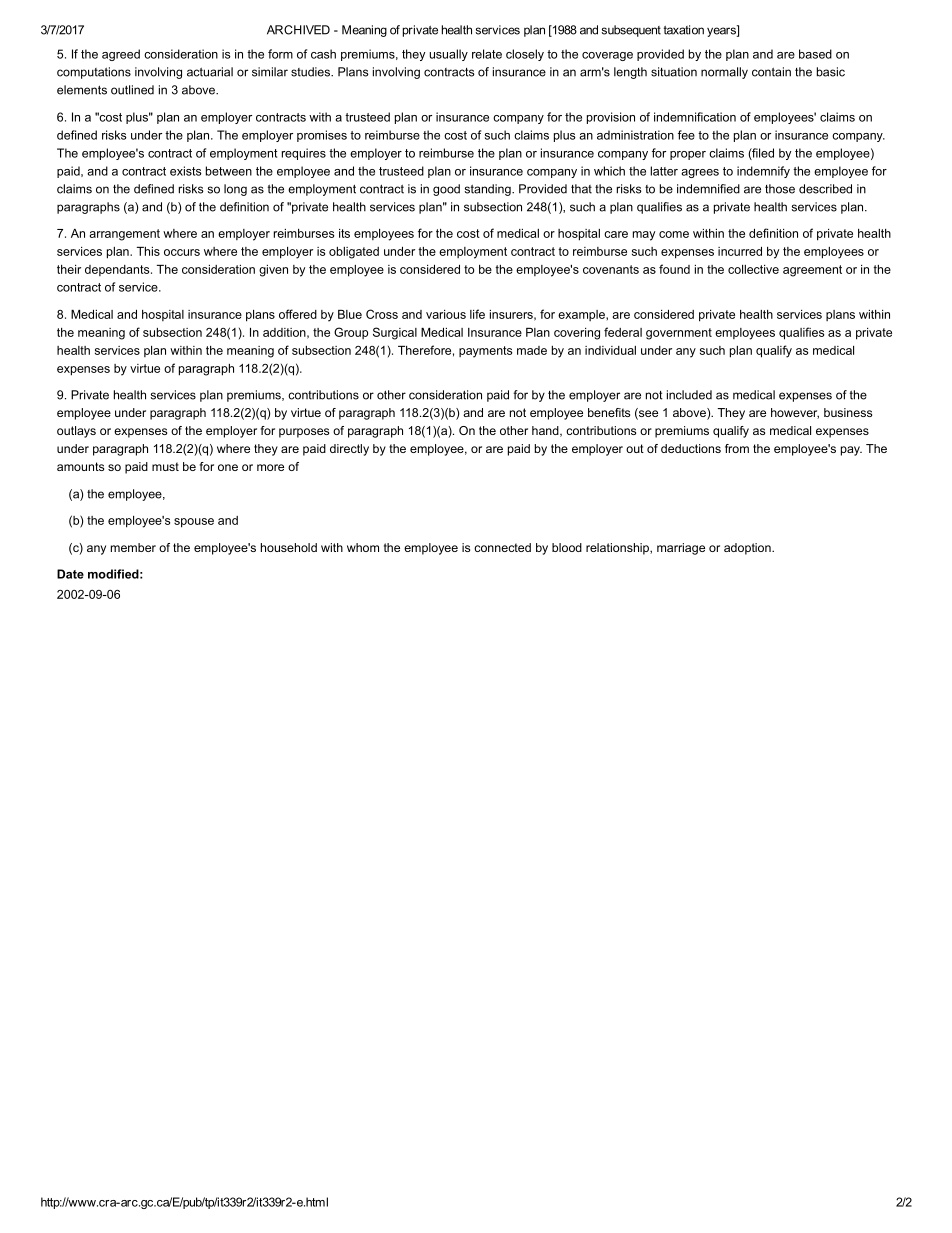 The height and width of the screenshot is (1233, 952). I want to click on hand, so click(546, 431).
